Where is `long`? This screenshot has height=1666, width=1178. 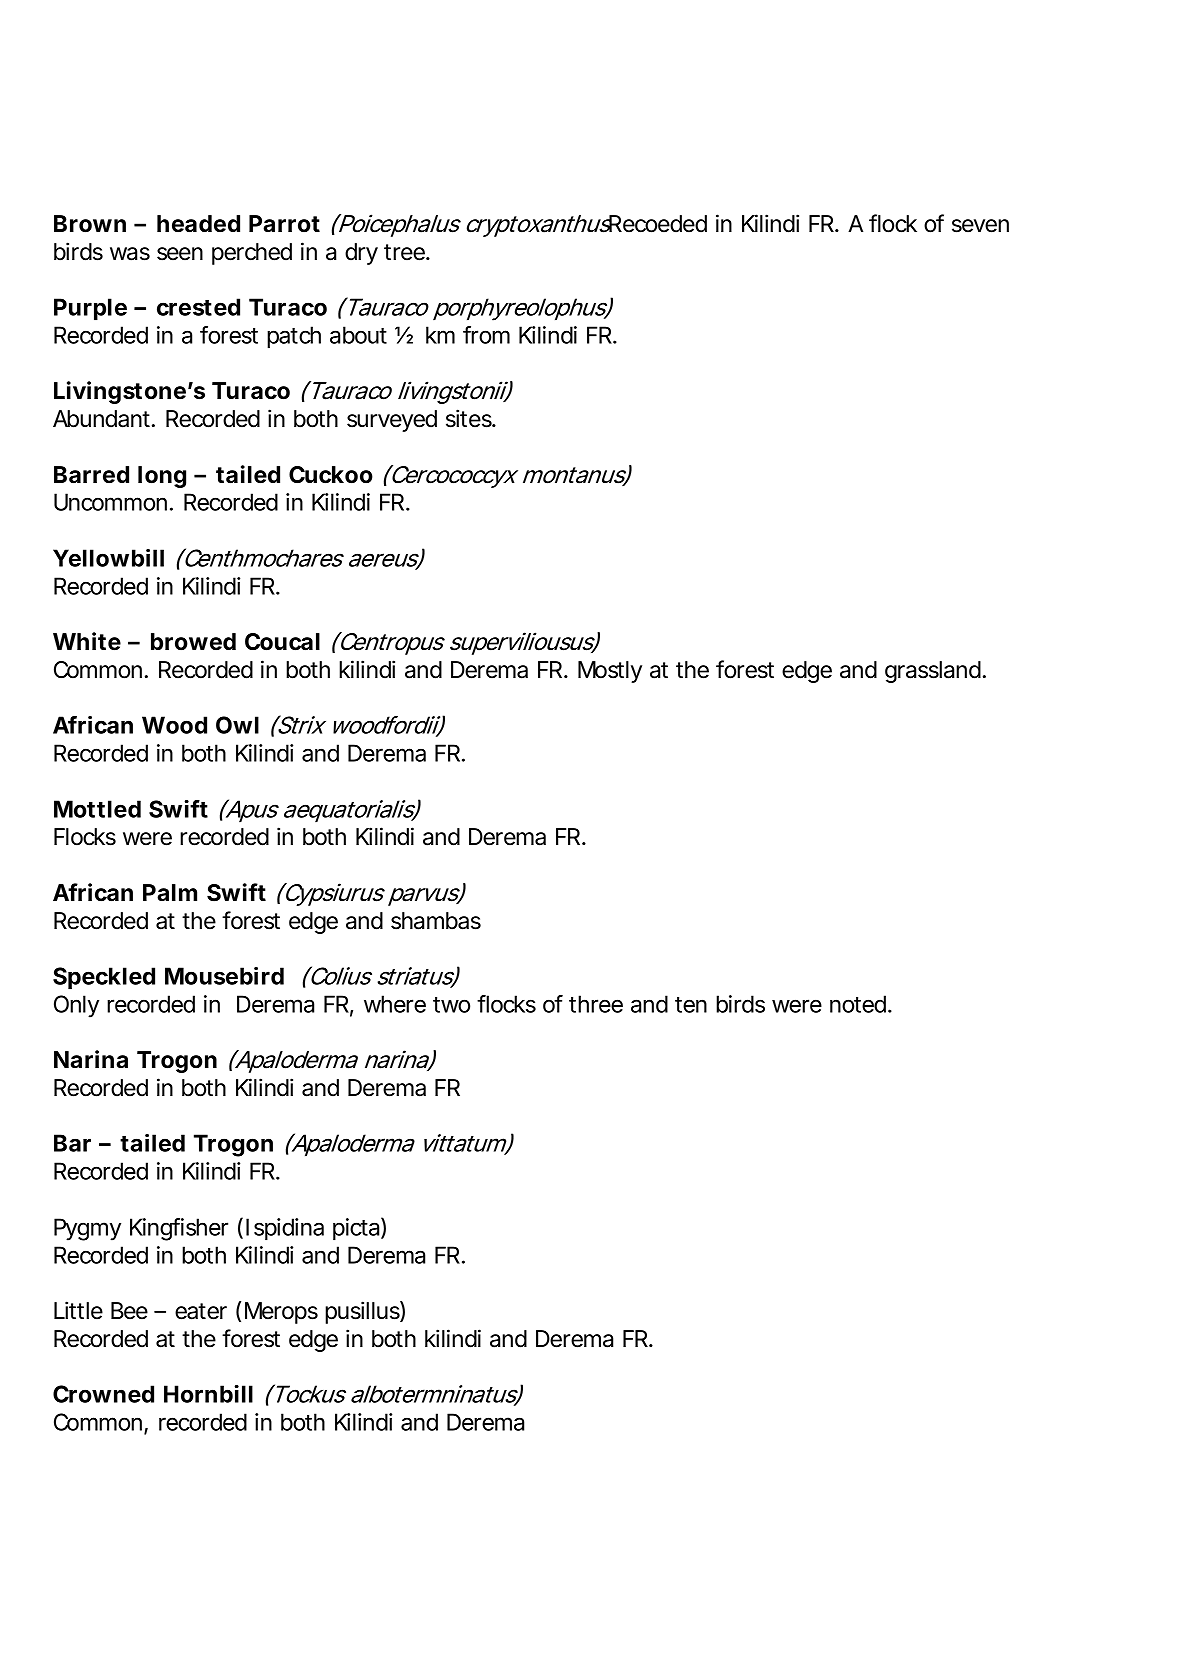
long is located at coordinates (162, 477).
